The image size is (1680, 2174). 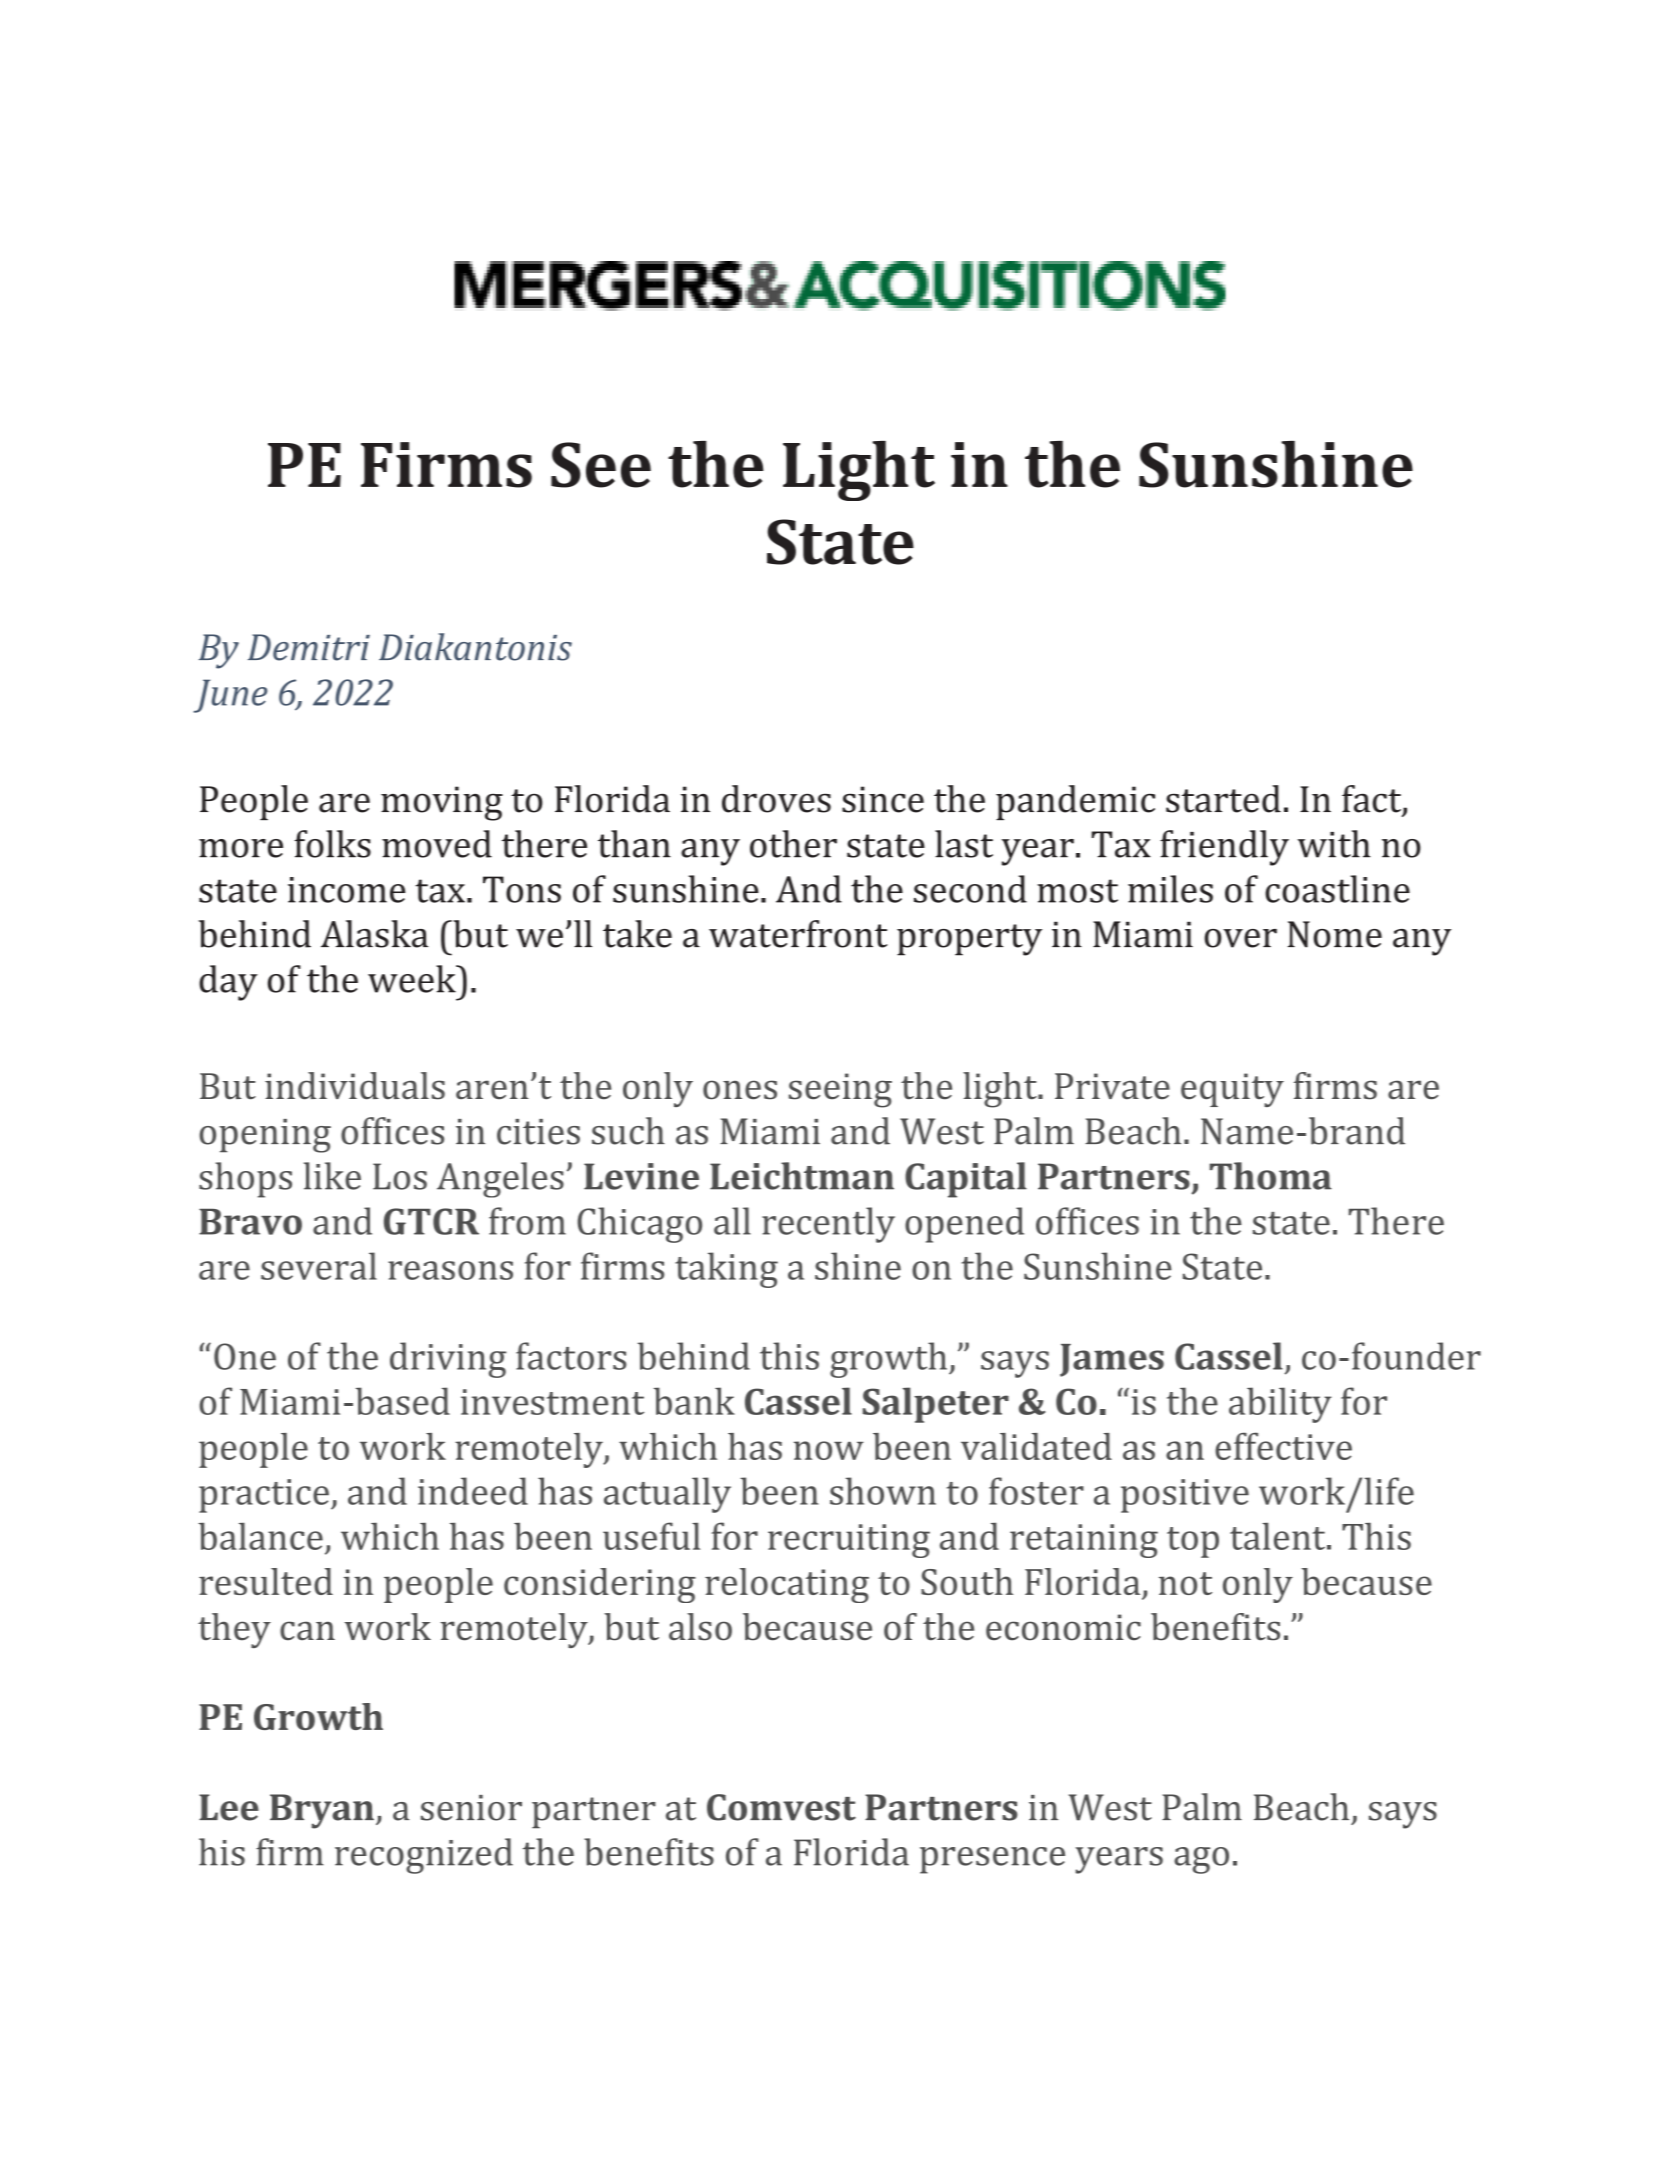 What do you see at coordinates (322, 1811) in the screenshot?
I see `Bryan` at bounding box center [322, 1811].
